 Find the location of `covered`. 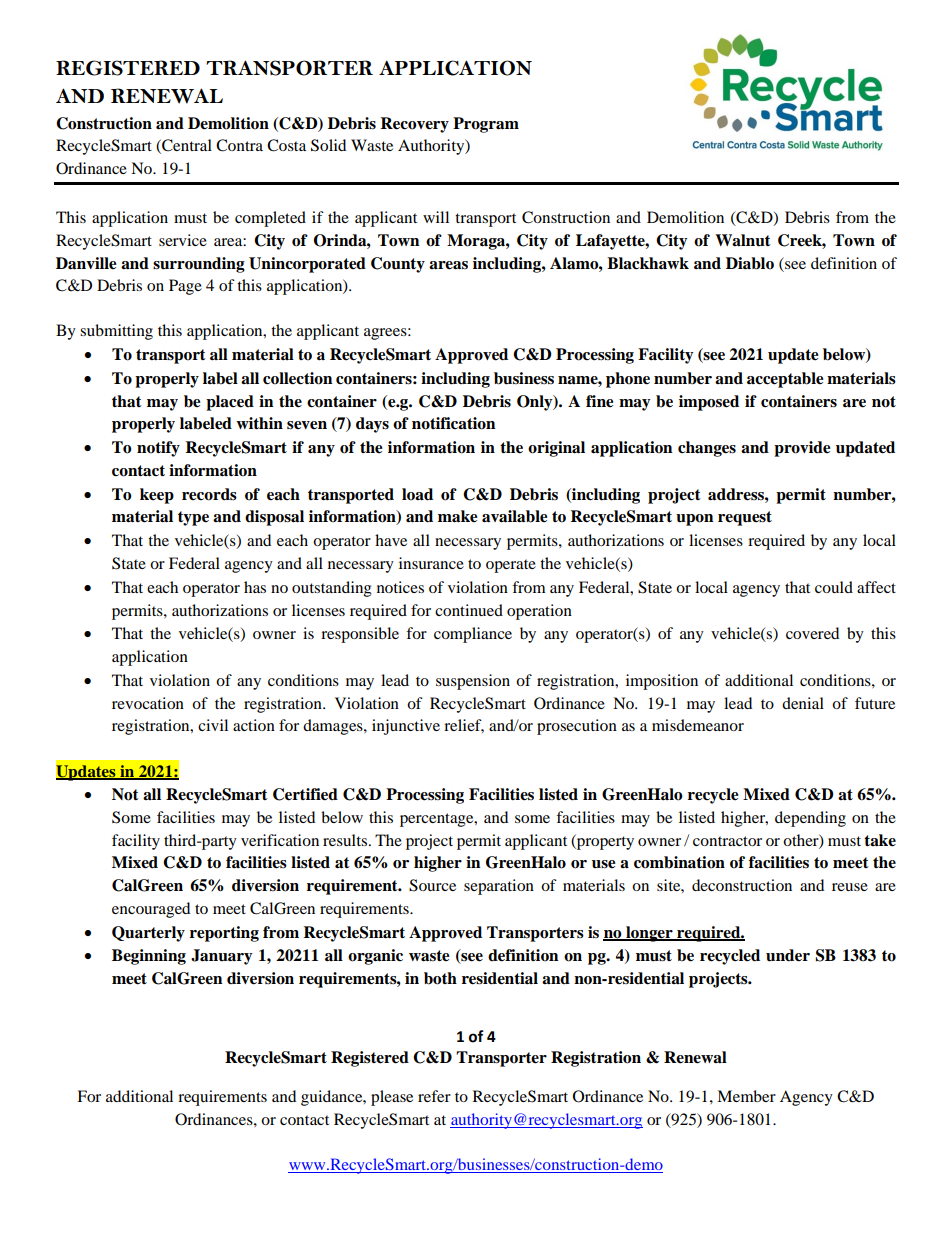

covered is located at coordinates (812, 633).
